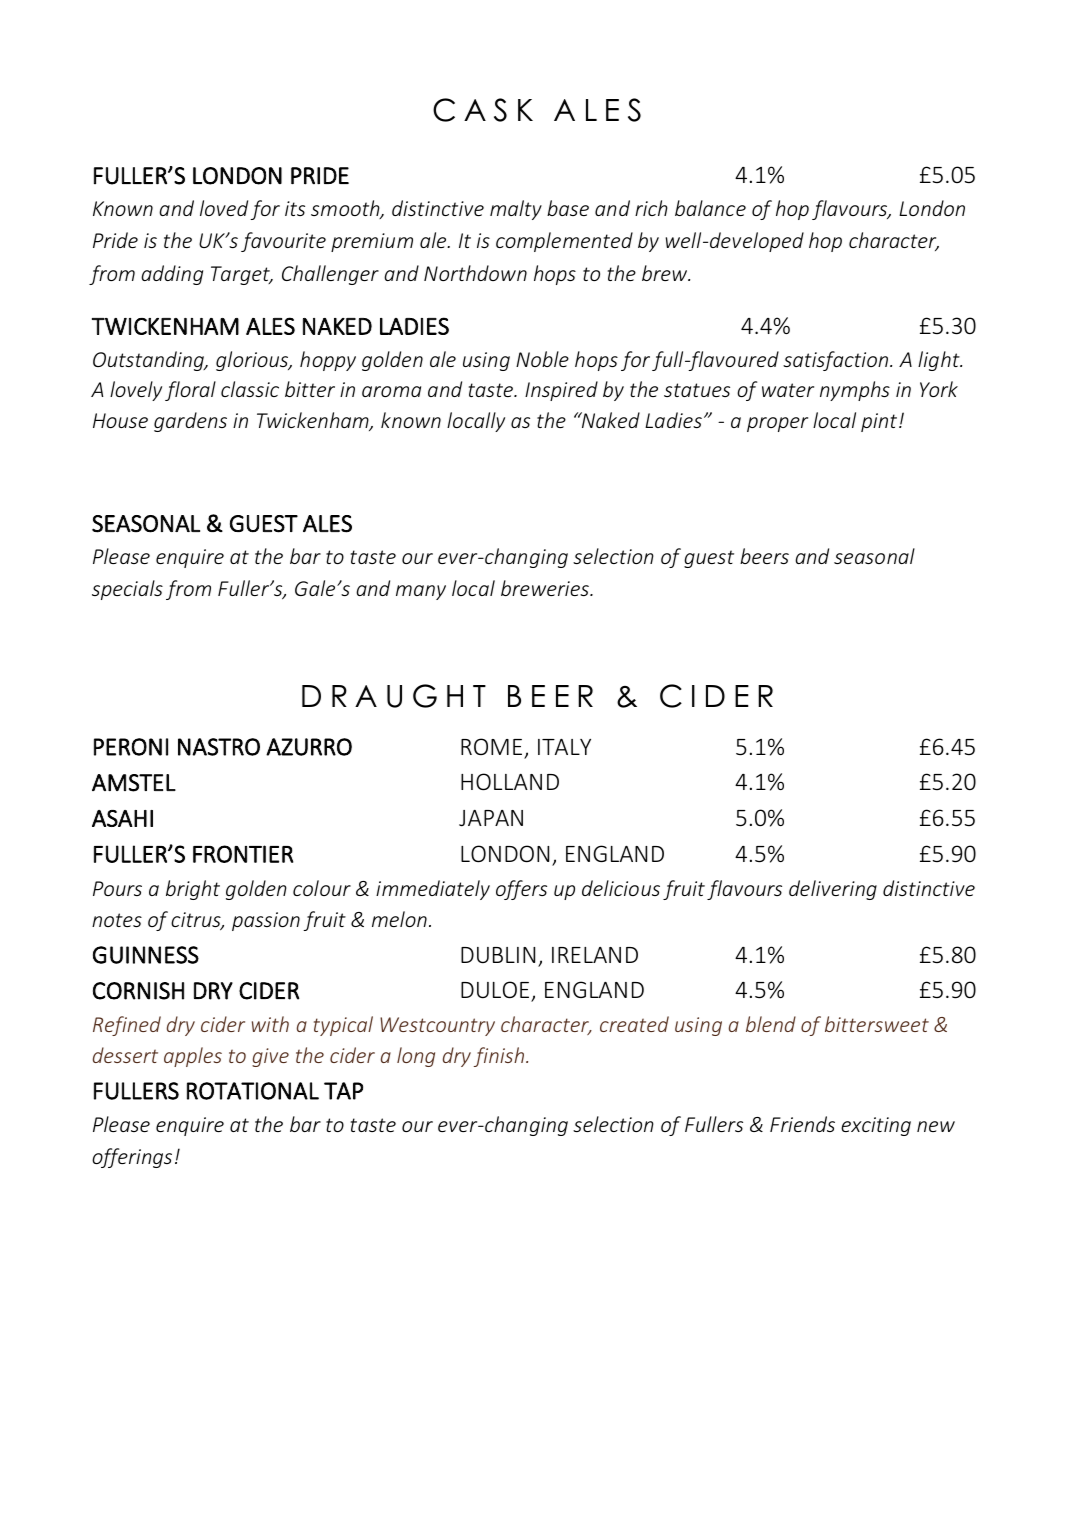 The image size is (1074, 1519). What do you see at coordinates (561, 391) in the screenshot?
I see `Inspired` at bounding box center [561, 391].
